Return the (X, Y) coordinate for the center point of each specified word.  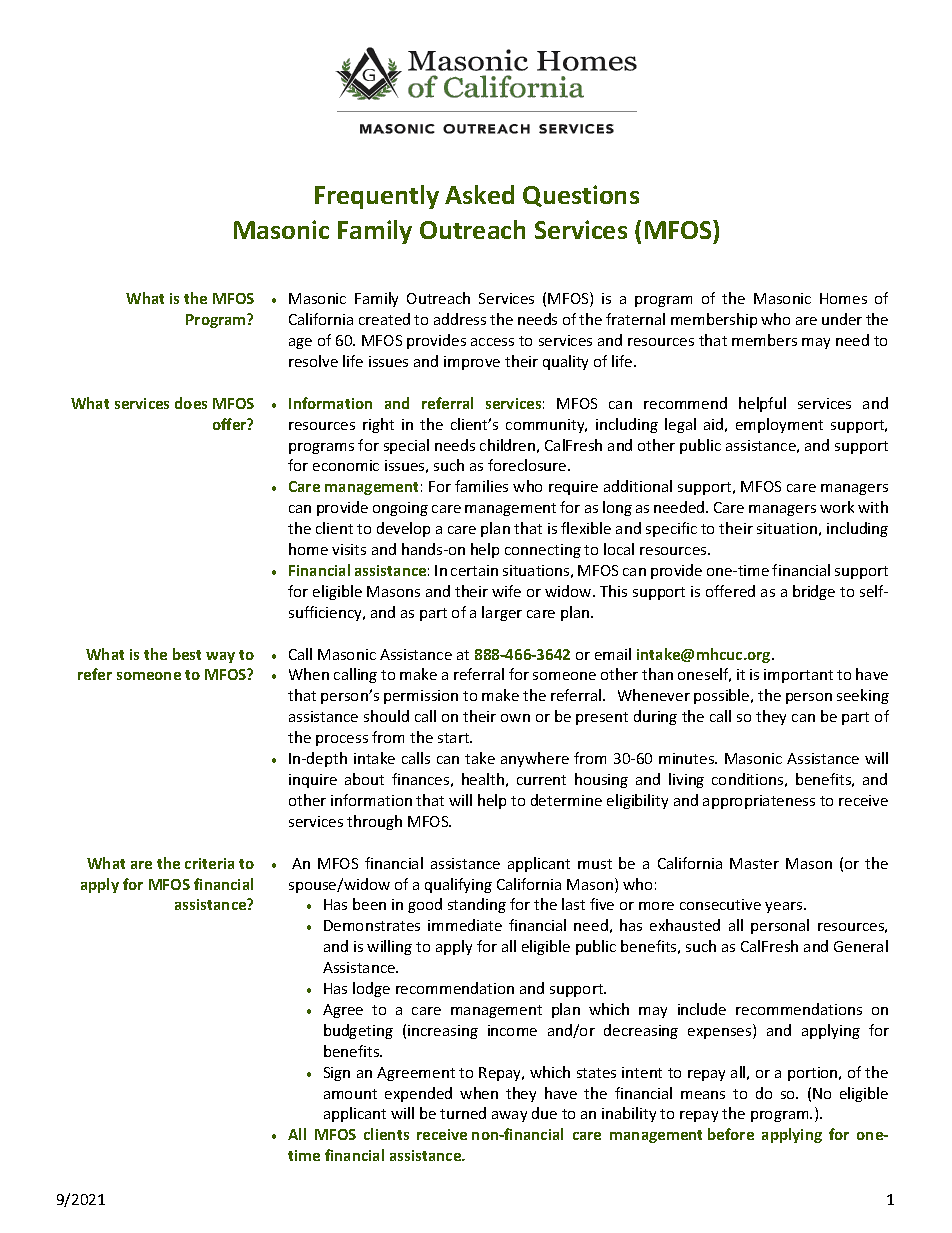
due (544, 1113)
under (842, 319)
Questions (581, 196)
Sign (337, 1074)
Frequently (377, 197)
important (798, 676)
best (187, 654)
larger (502, 613)
